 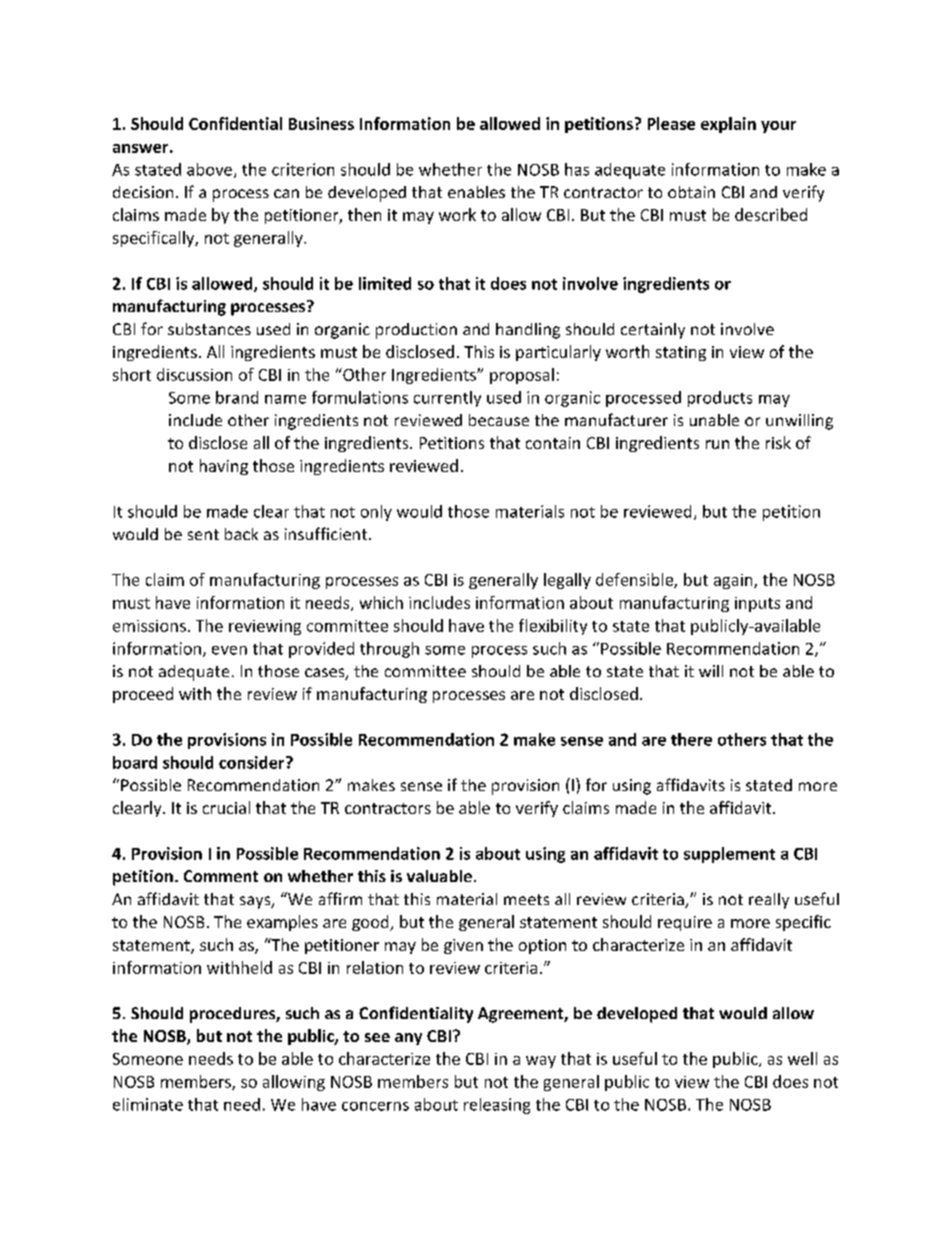 What do you see at coordinates (457, 214) in the image?
I see `work` at bounding box center [457, 214].
